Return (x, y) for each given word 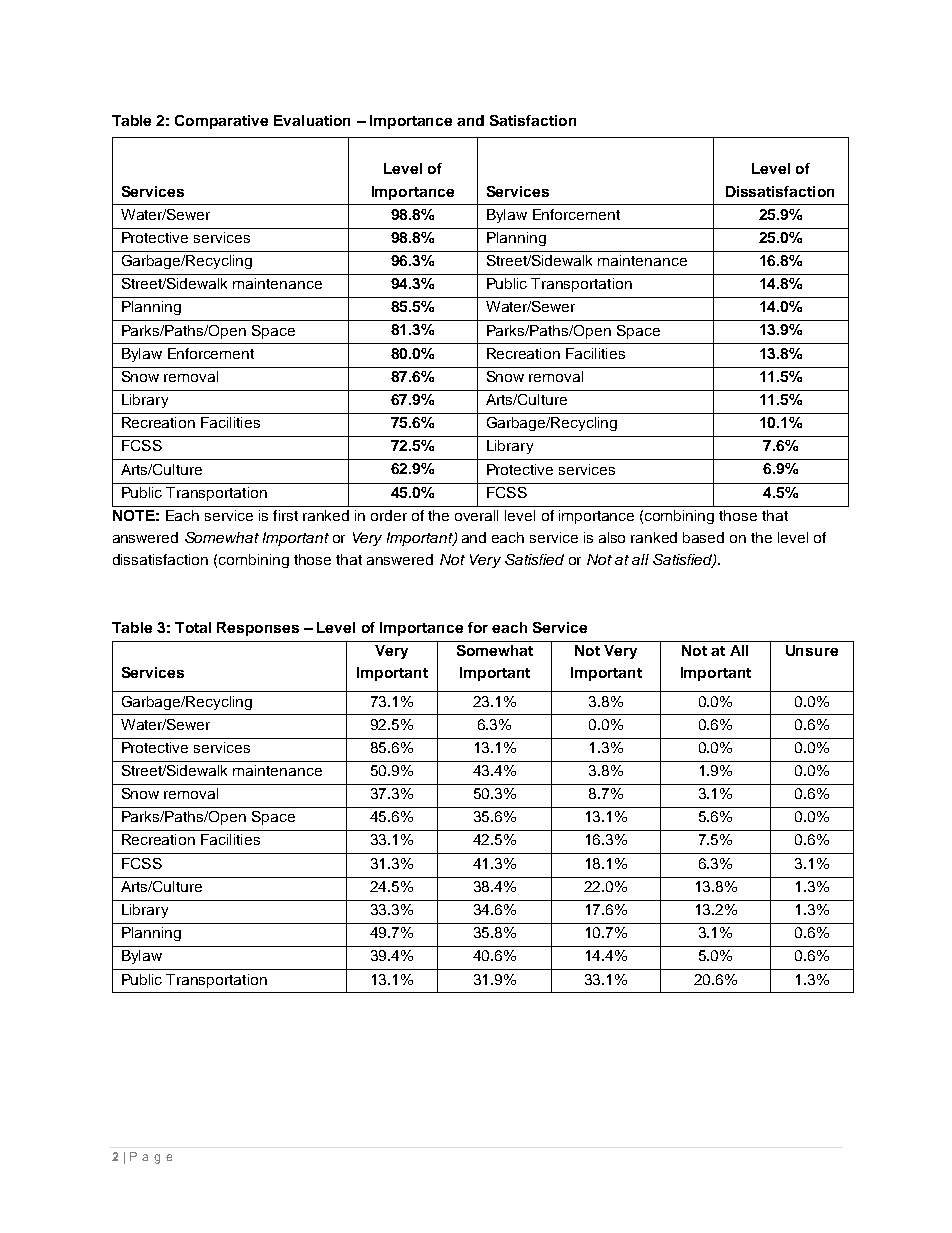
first (285, 515)
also (612, 537)
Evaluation (312, 120)
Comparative (221, 122)
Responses (258, 629)
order (389, 515)
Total (193, 627)
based (703, 537)
